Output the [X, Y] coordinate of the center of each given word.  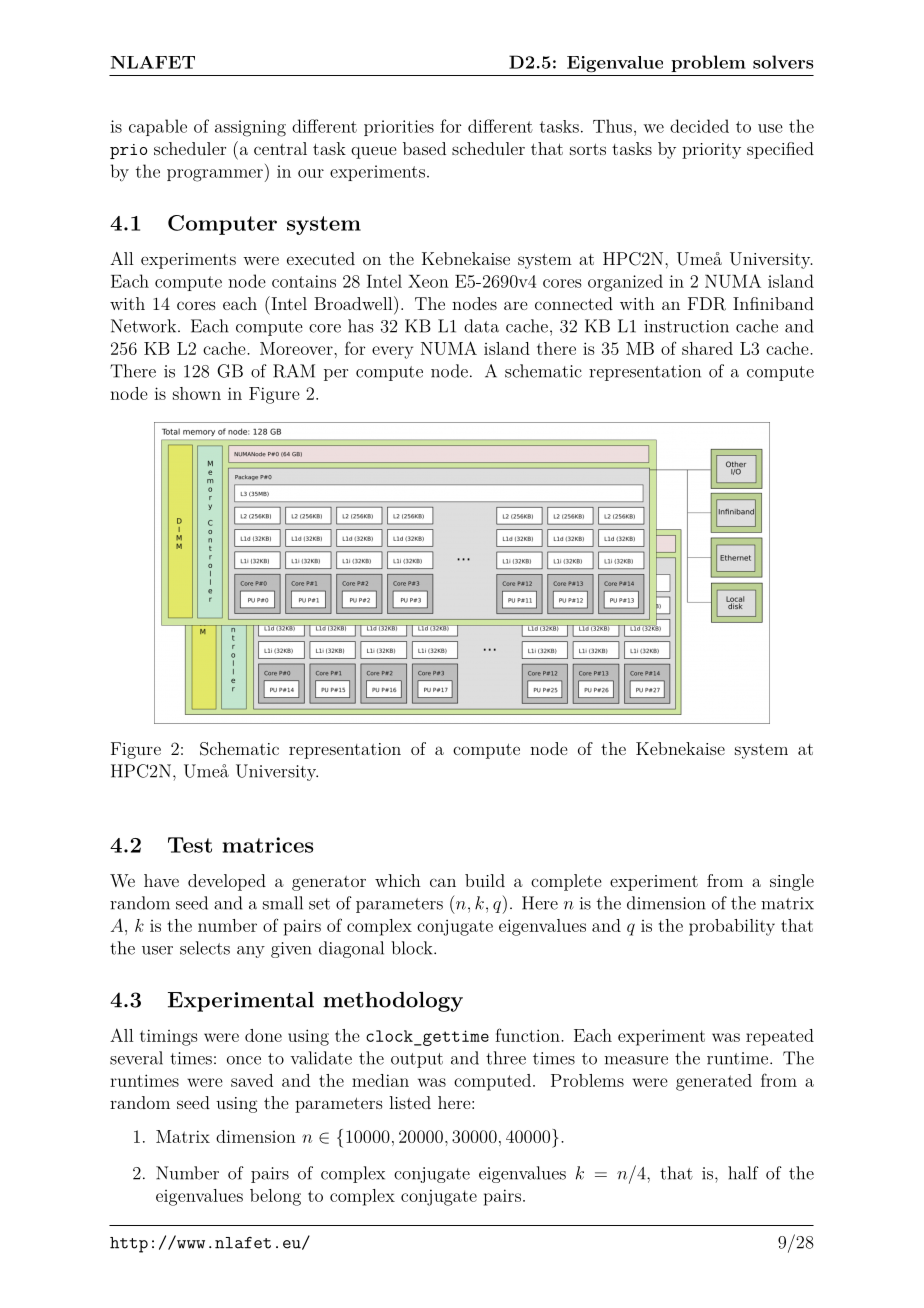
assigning [250, 128]
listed [410, 1102]
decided [699, 126]
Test [190, 845]
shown [197, 393]
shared [707, 348]
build [485, 880]
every [392, 352]
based [424, 148]
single [792, 882]
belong [275, 1197]
